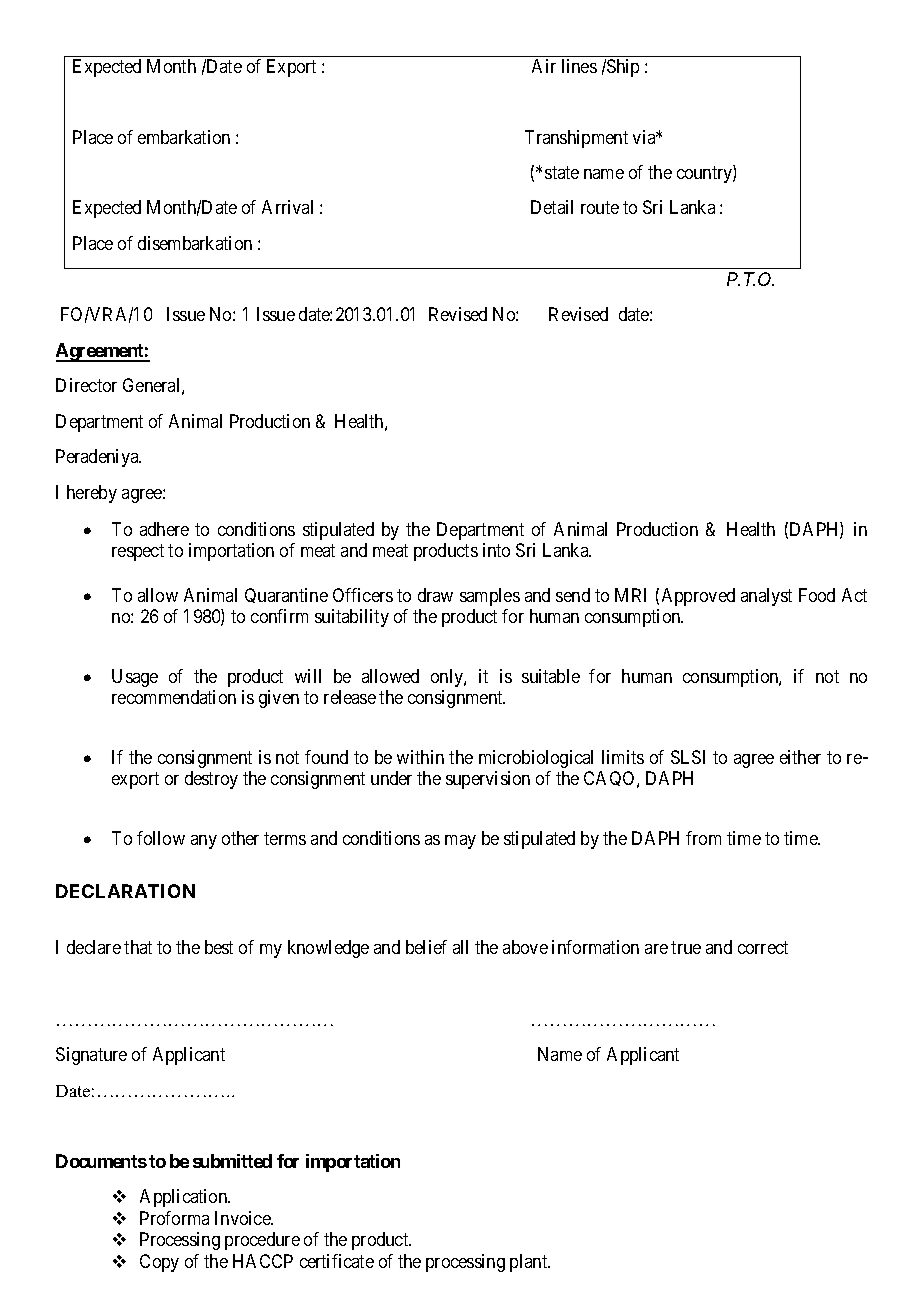 This screenshot has width=924, height=1308. I want to click on into, so click(496, 550).
